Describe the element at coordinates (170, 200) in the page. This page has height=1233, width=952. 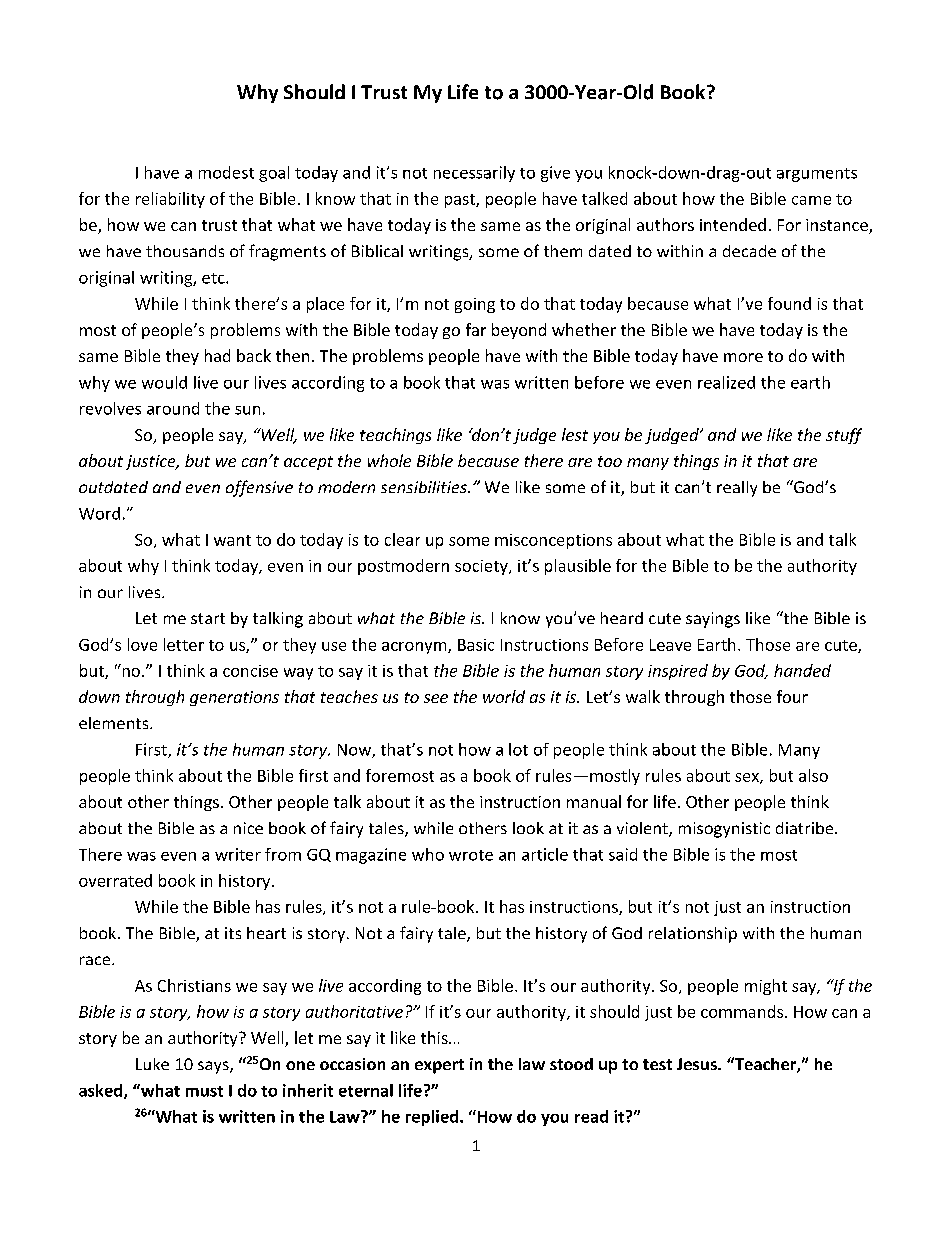
I see `reliability` at that location.
